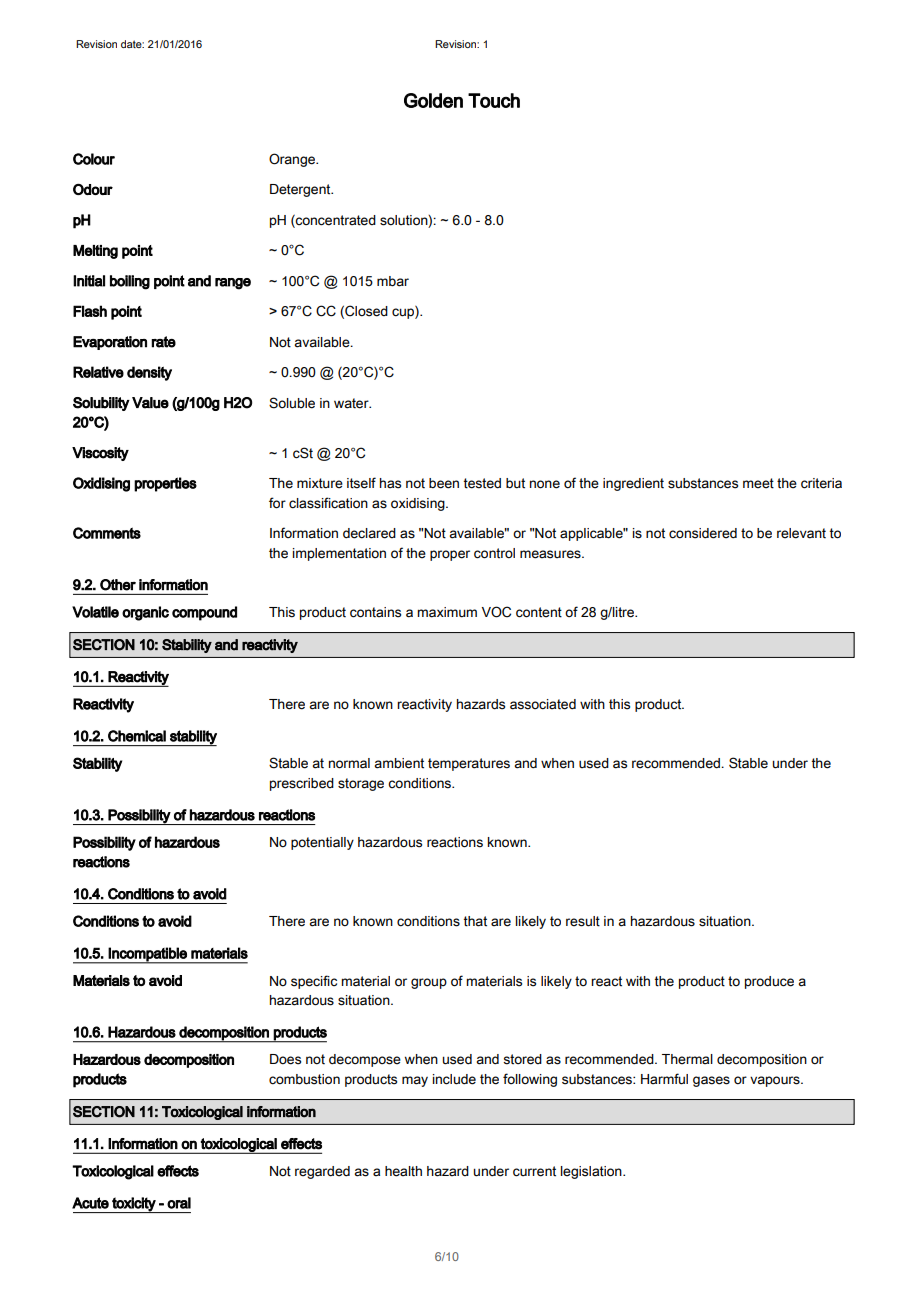 This screenshot has height=1308, width=924. Describe the element at coordinates (100, 454) in the screenshot. I see `Viscosity` at that location.
